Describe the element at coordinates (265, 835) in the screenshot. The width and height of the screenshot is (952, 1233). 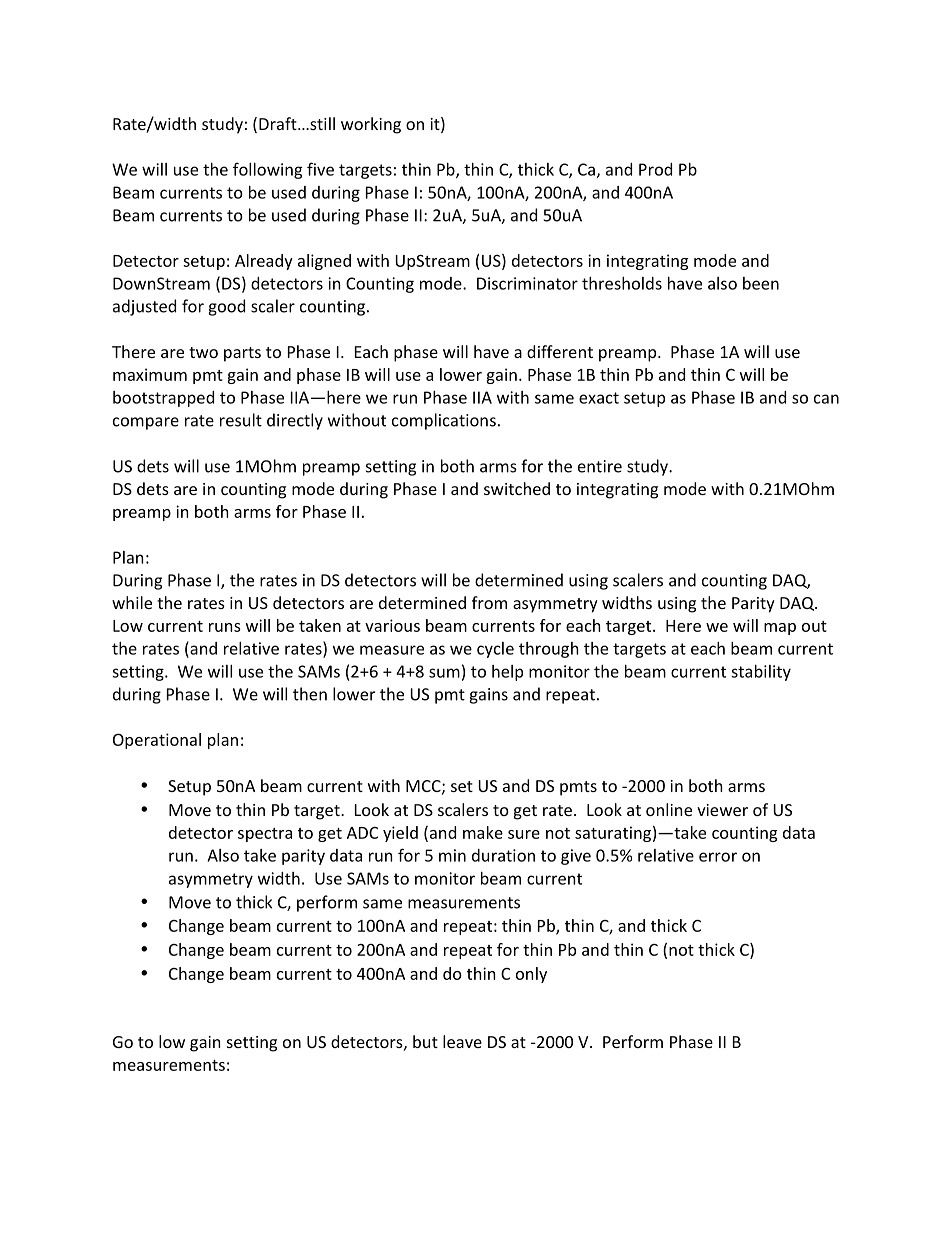
I see `spectra` at that location.
